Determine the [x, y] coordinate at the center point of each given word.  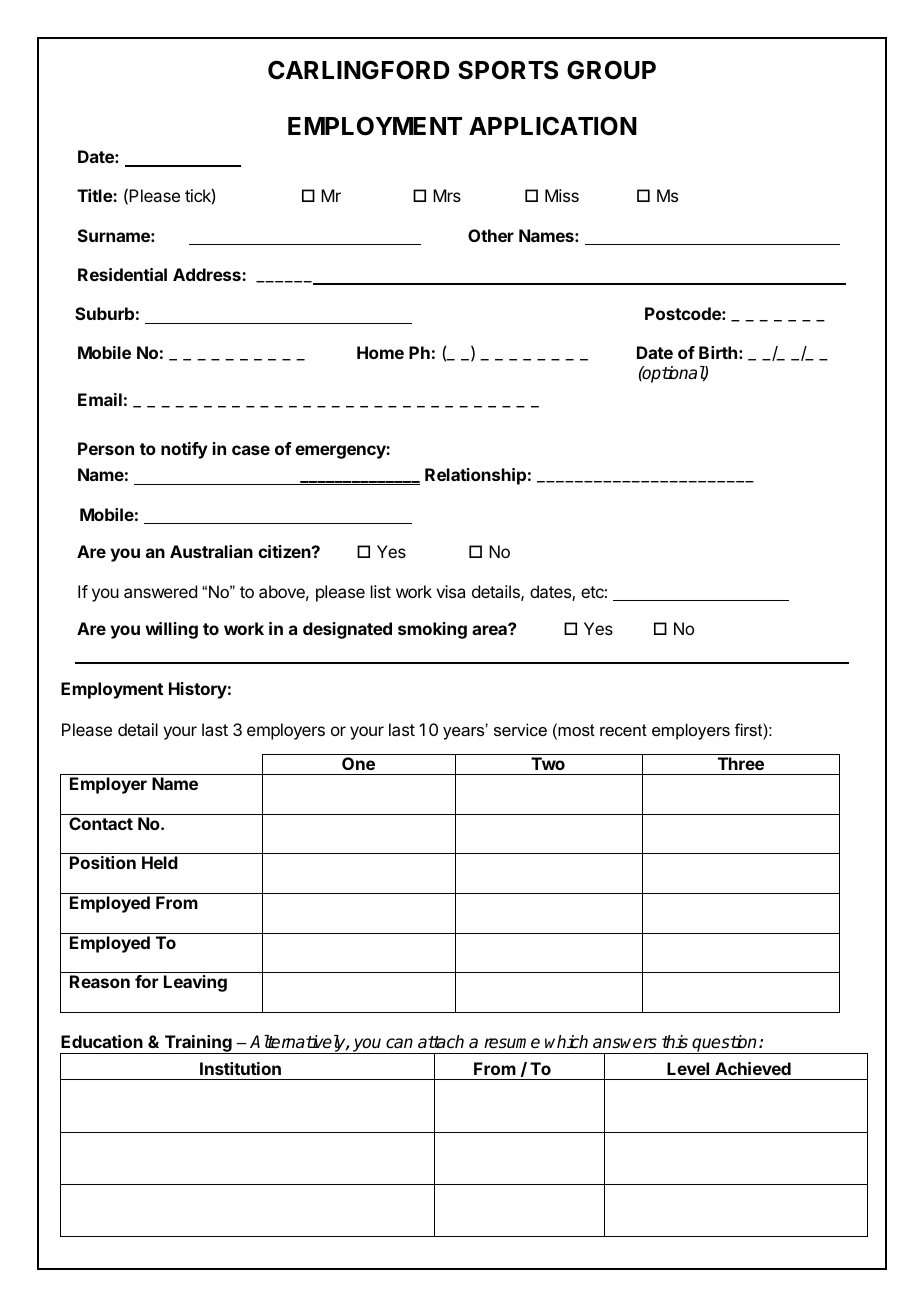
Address [208, 274]
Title [95, 195]
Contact [101, 823]
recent [623, 730]
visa [450, 591]
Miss [562, 195]
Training [198, 1044]
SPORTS [508, 70]
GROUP [611, 70]
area [490, 629]
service [520, 729]
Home [380, 352]
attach [441, 1042]
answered [160, 591]
